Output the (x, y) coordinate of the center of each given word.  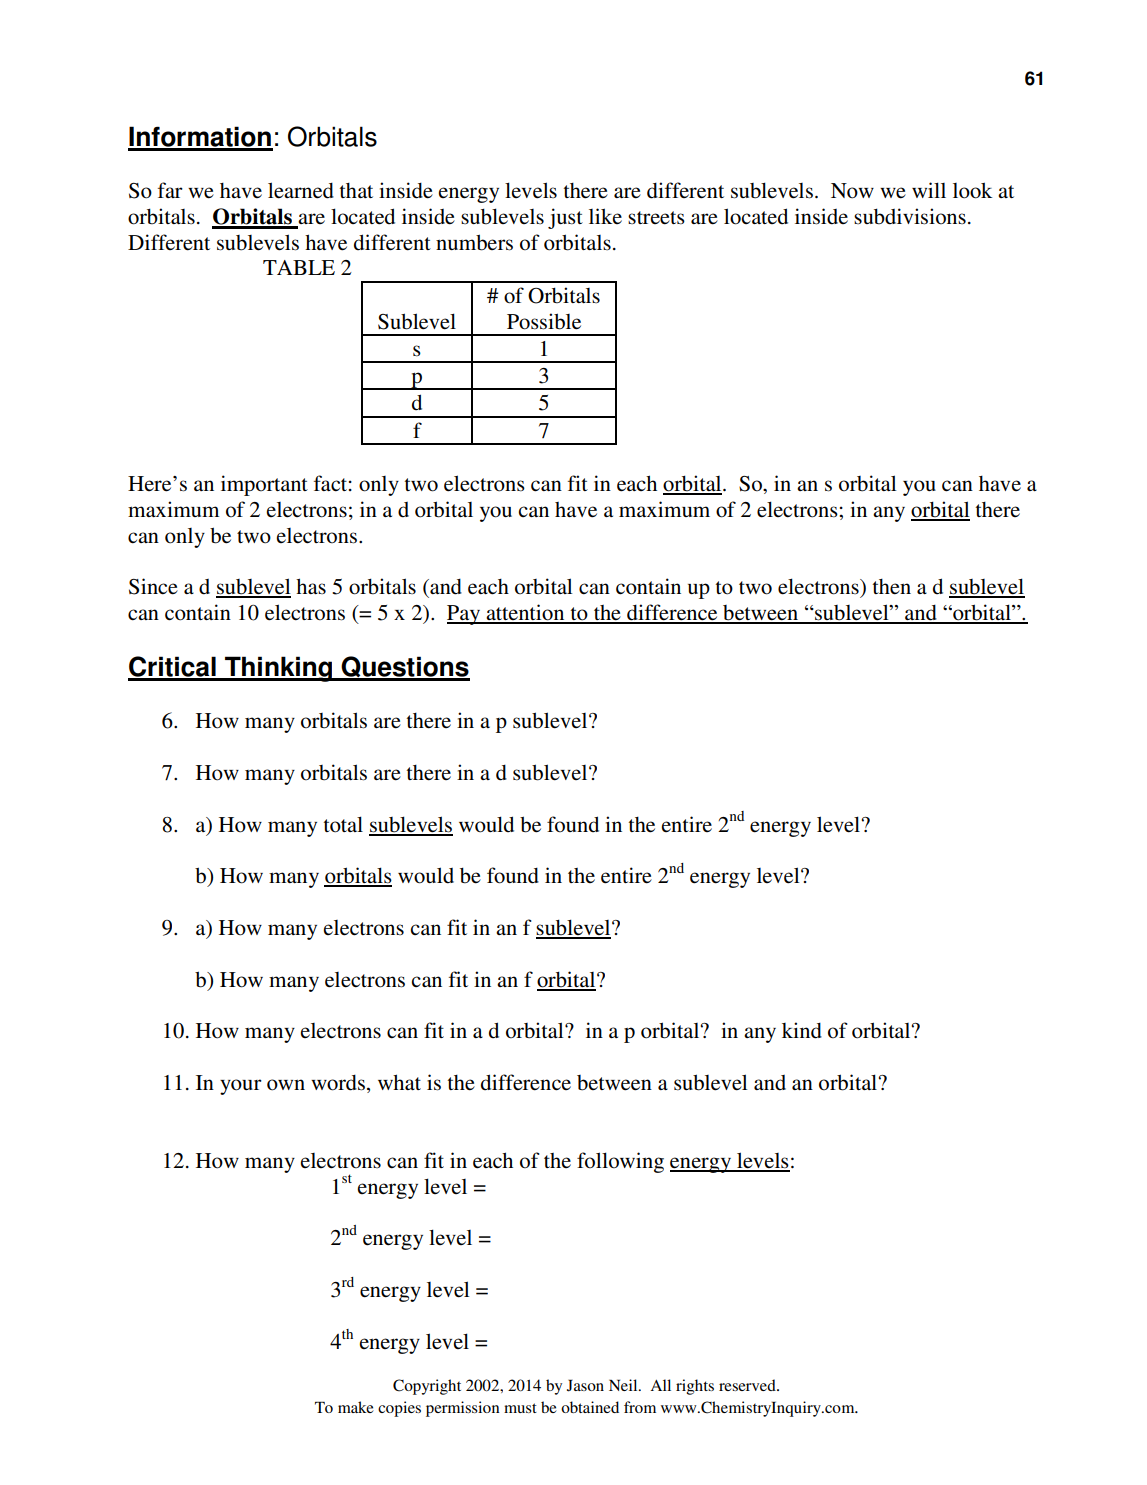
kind (802, 1030)
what (399, 1082)
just (565, 218)
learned (301, 190)
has (311, 586)
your (241, 1087)
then (892, 587)
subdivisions (910, 216)
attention (525, 613)
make (356, 1407)
